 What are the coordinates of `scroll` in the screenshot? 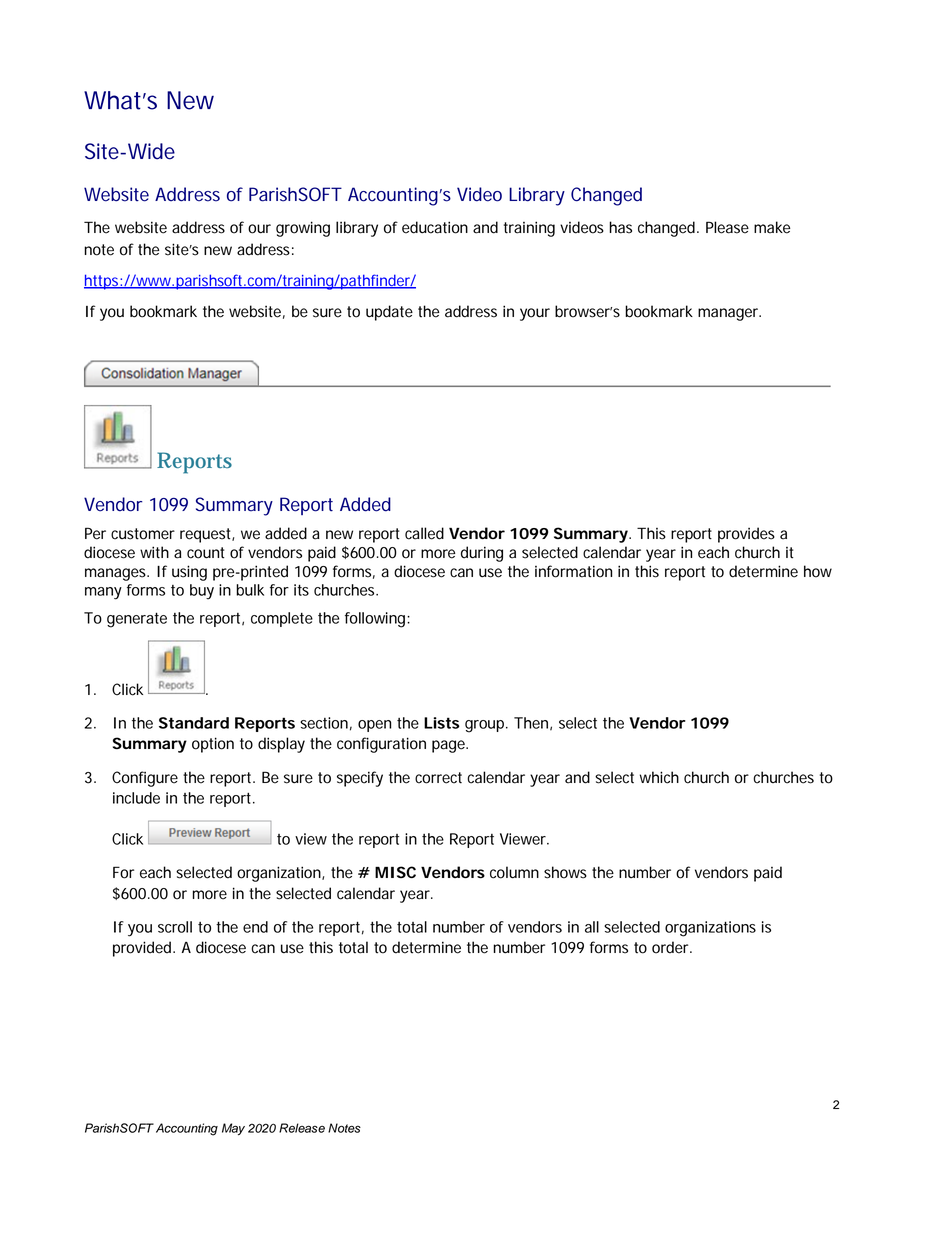 It's located at (175, 927).
